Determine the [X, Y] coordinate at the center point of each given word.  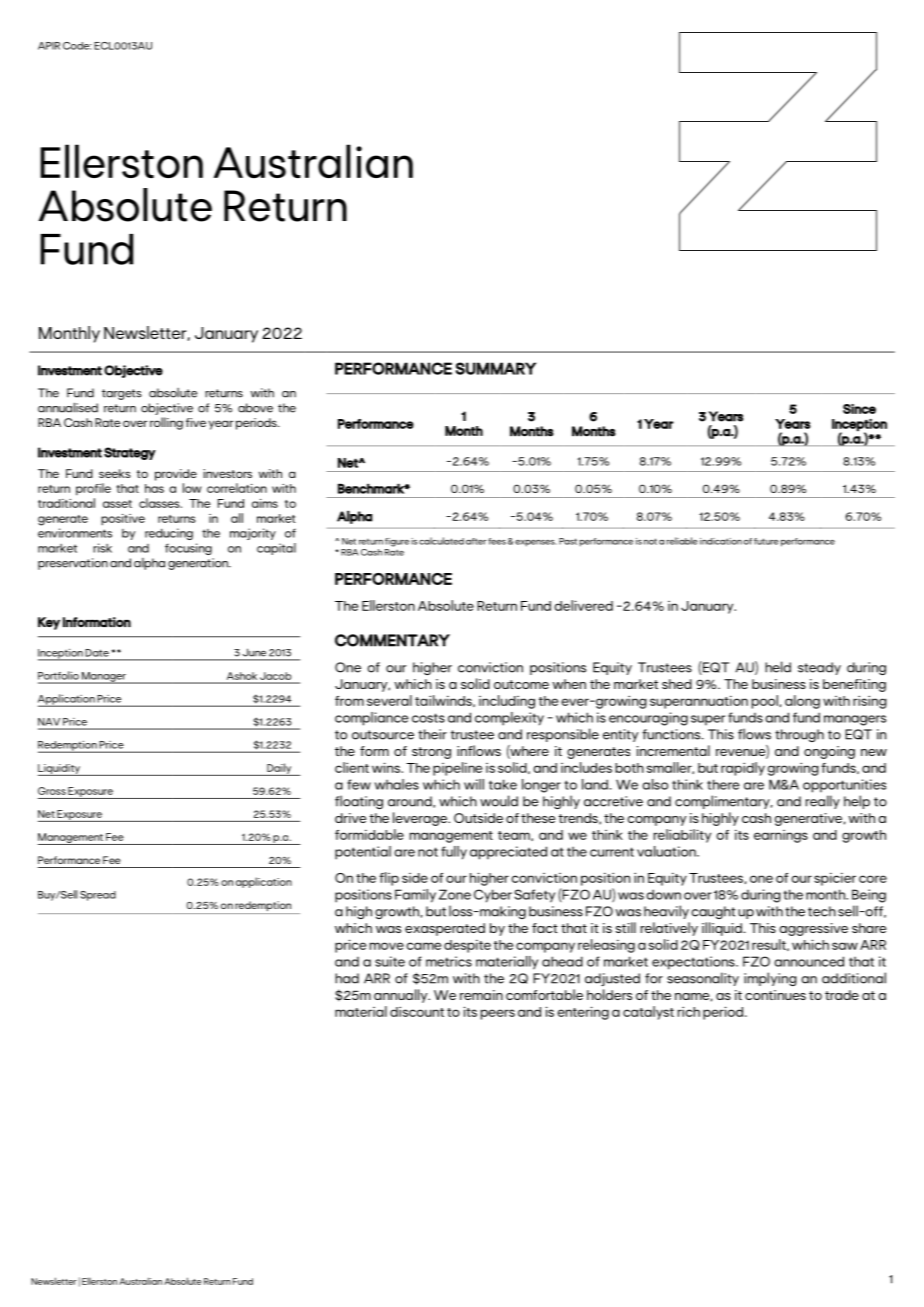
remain [481, 995]
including [507, 702]
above [255, 408]
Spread [98, 896]
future [766, 541]
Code [77, 46]
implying [770, 979]
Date [97, 653]
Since [859, 409]
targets [122, 394]
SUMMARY [496, 368]
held [778, 667]
